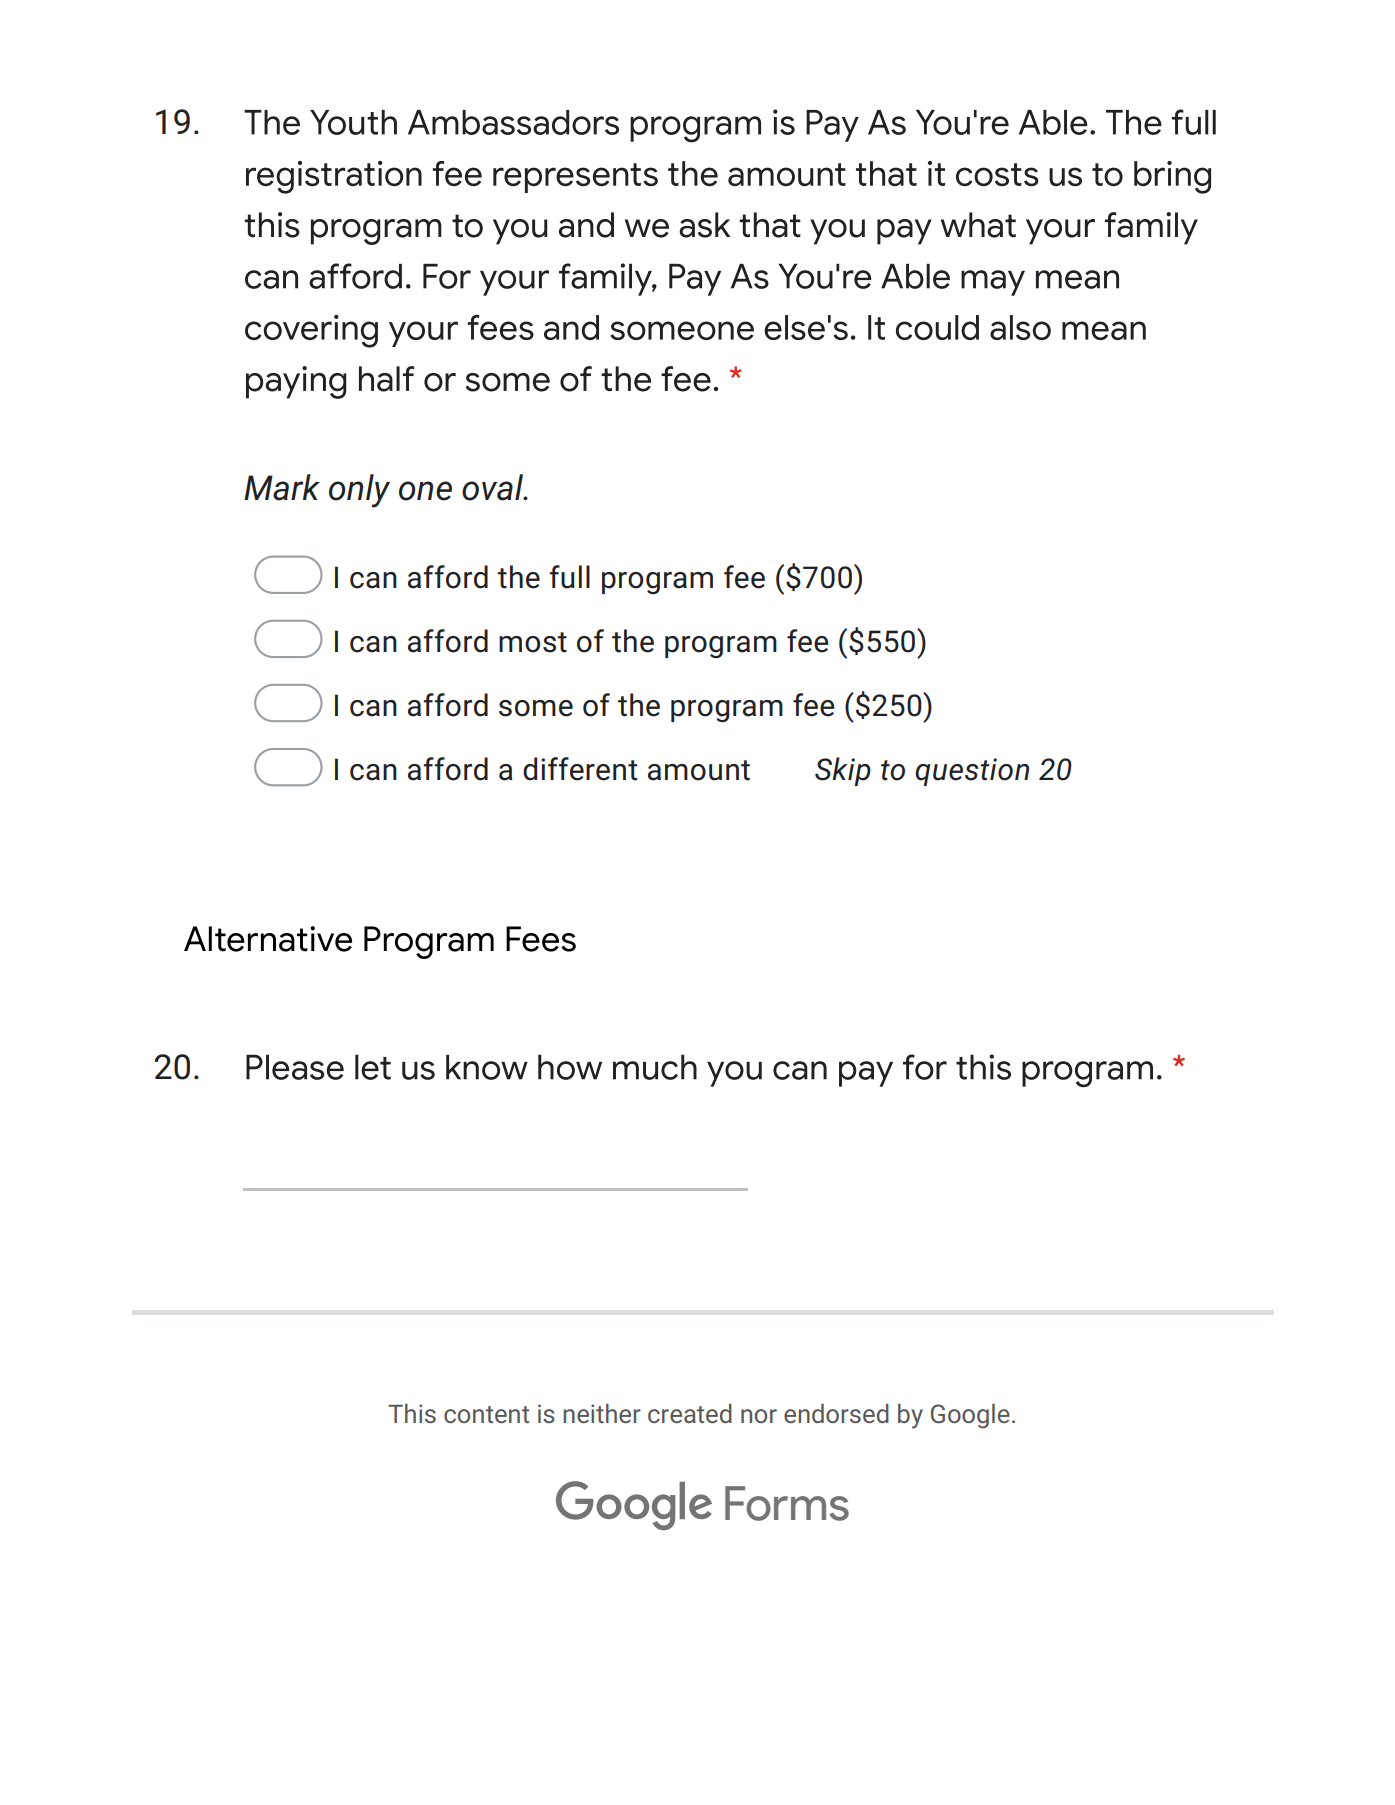 The height and width of the screenshot is (1805, 1395). Describe the element at coordinates (704, 225) in the screenshot. I see `ask` at that location.
